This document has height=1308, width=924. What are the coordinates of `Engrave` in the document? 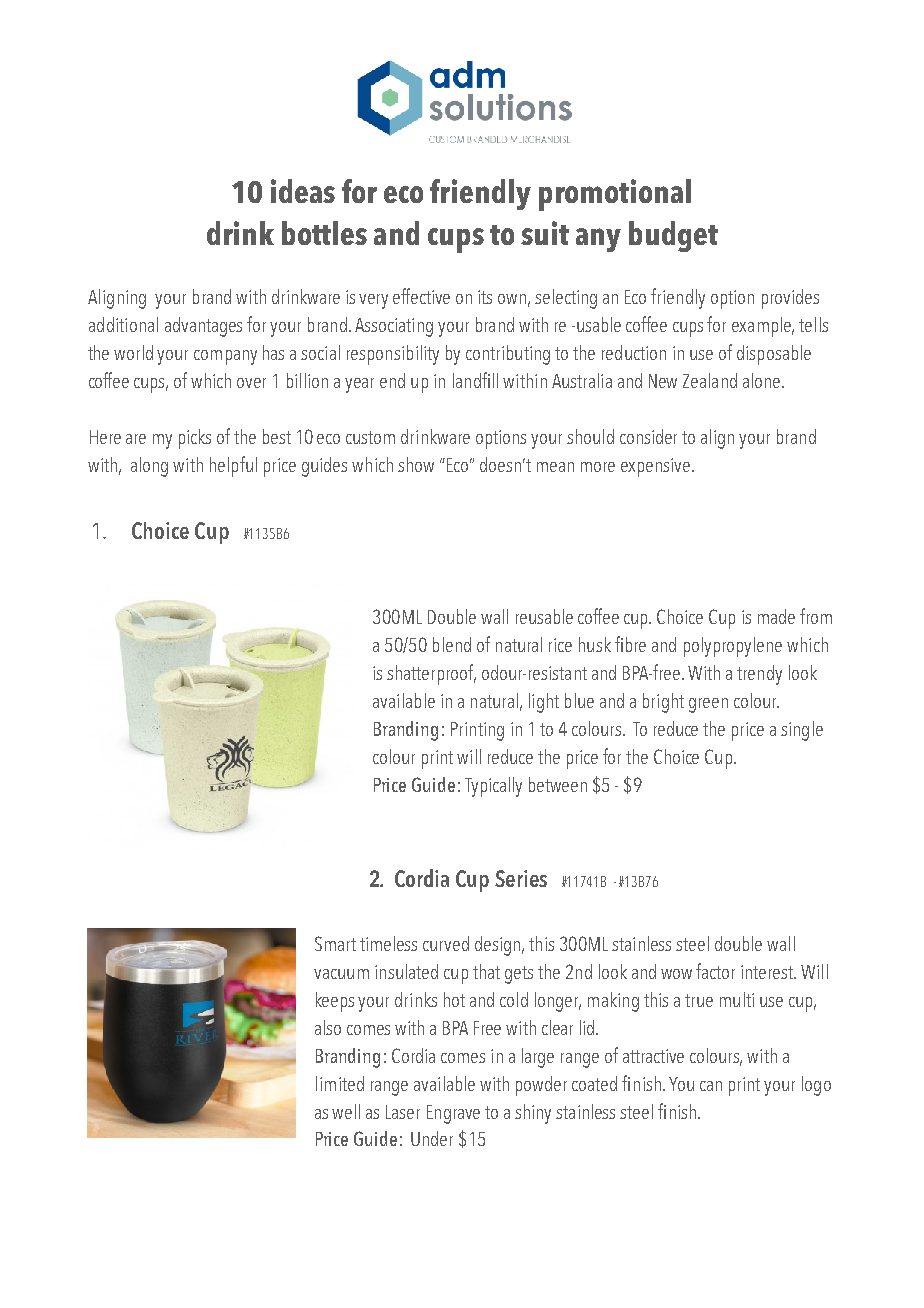 It's located at (453, 1114).
